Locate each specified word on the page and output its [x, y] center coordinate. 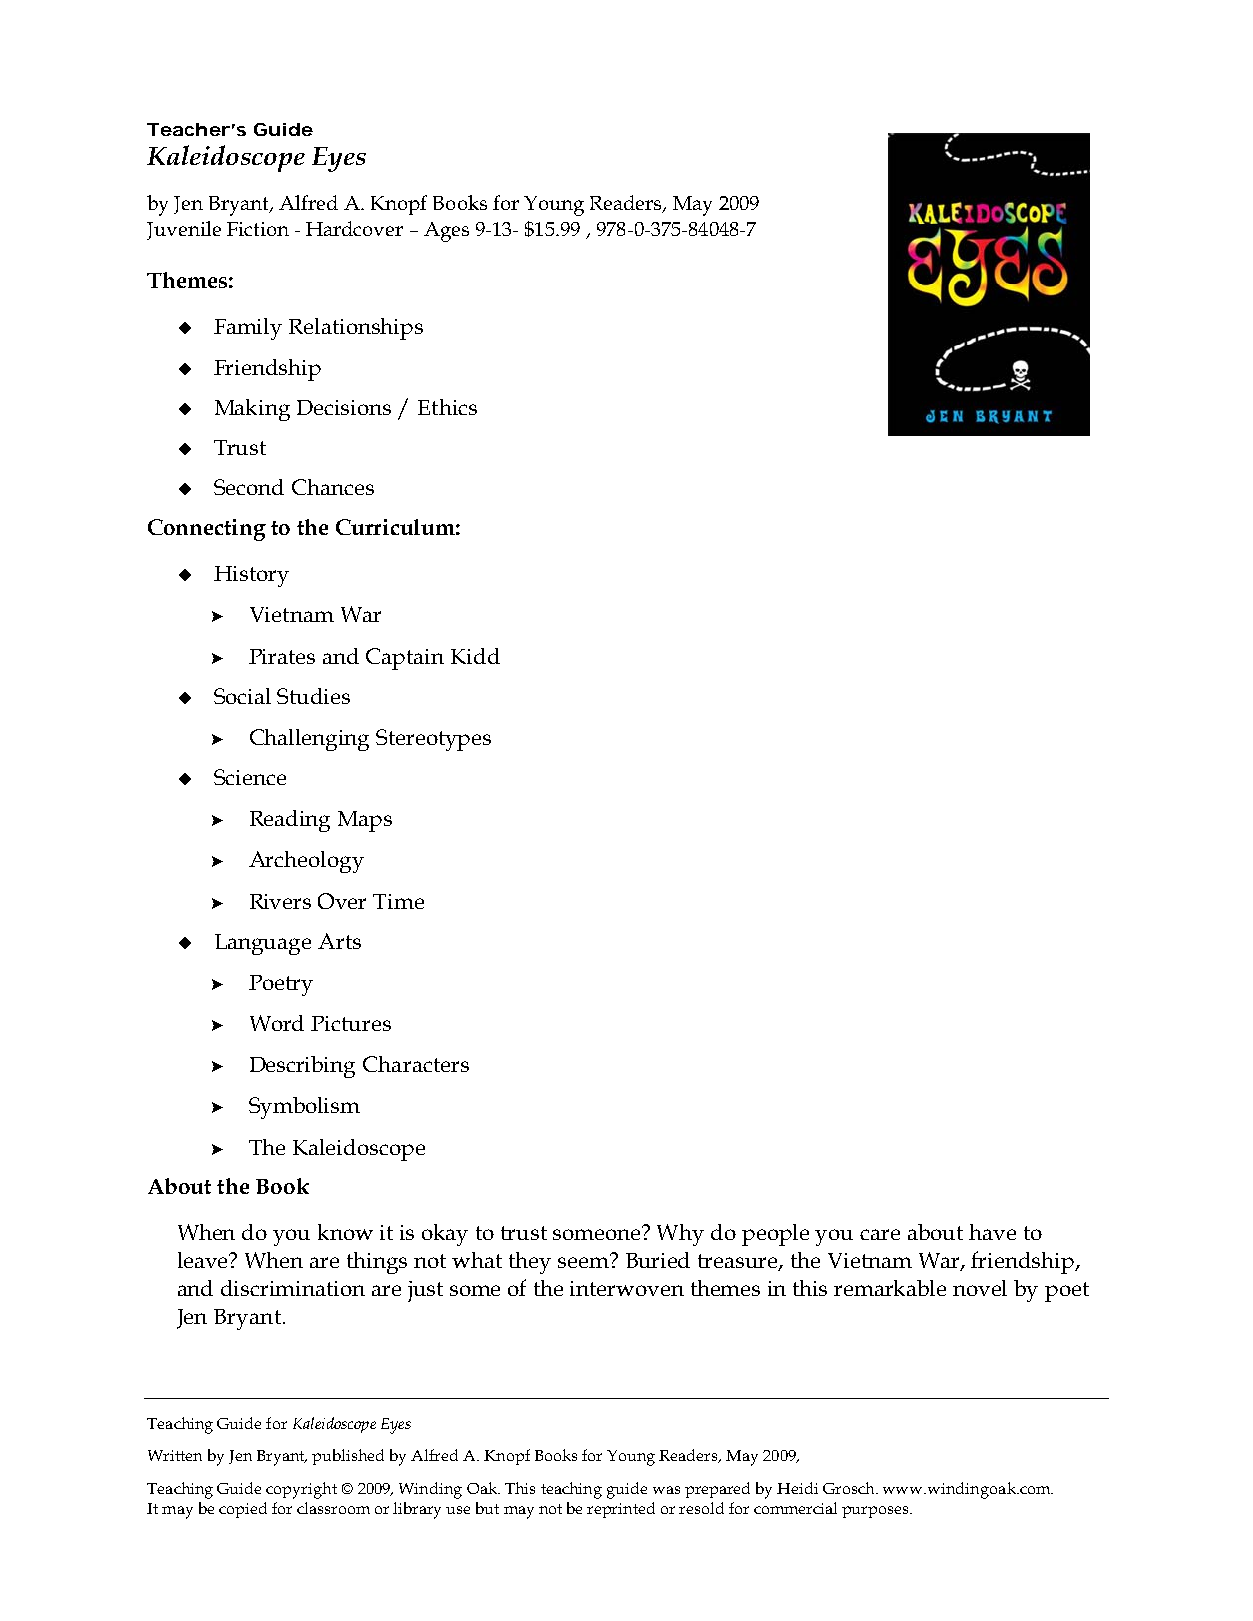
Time [398, 901]
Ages [446, 232]
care [880, 1234]
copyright [301, 1490]
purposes [876, 1512]
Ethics [447, 407]
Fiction [258, 229]
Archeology [306, 862]
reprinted [621, 1510]
